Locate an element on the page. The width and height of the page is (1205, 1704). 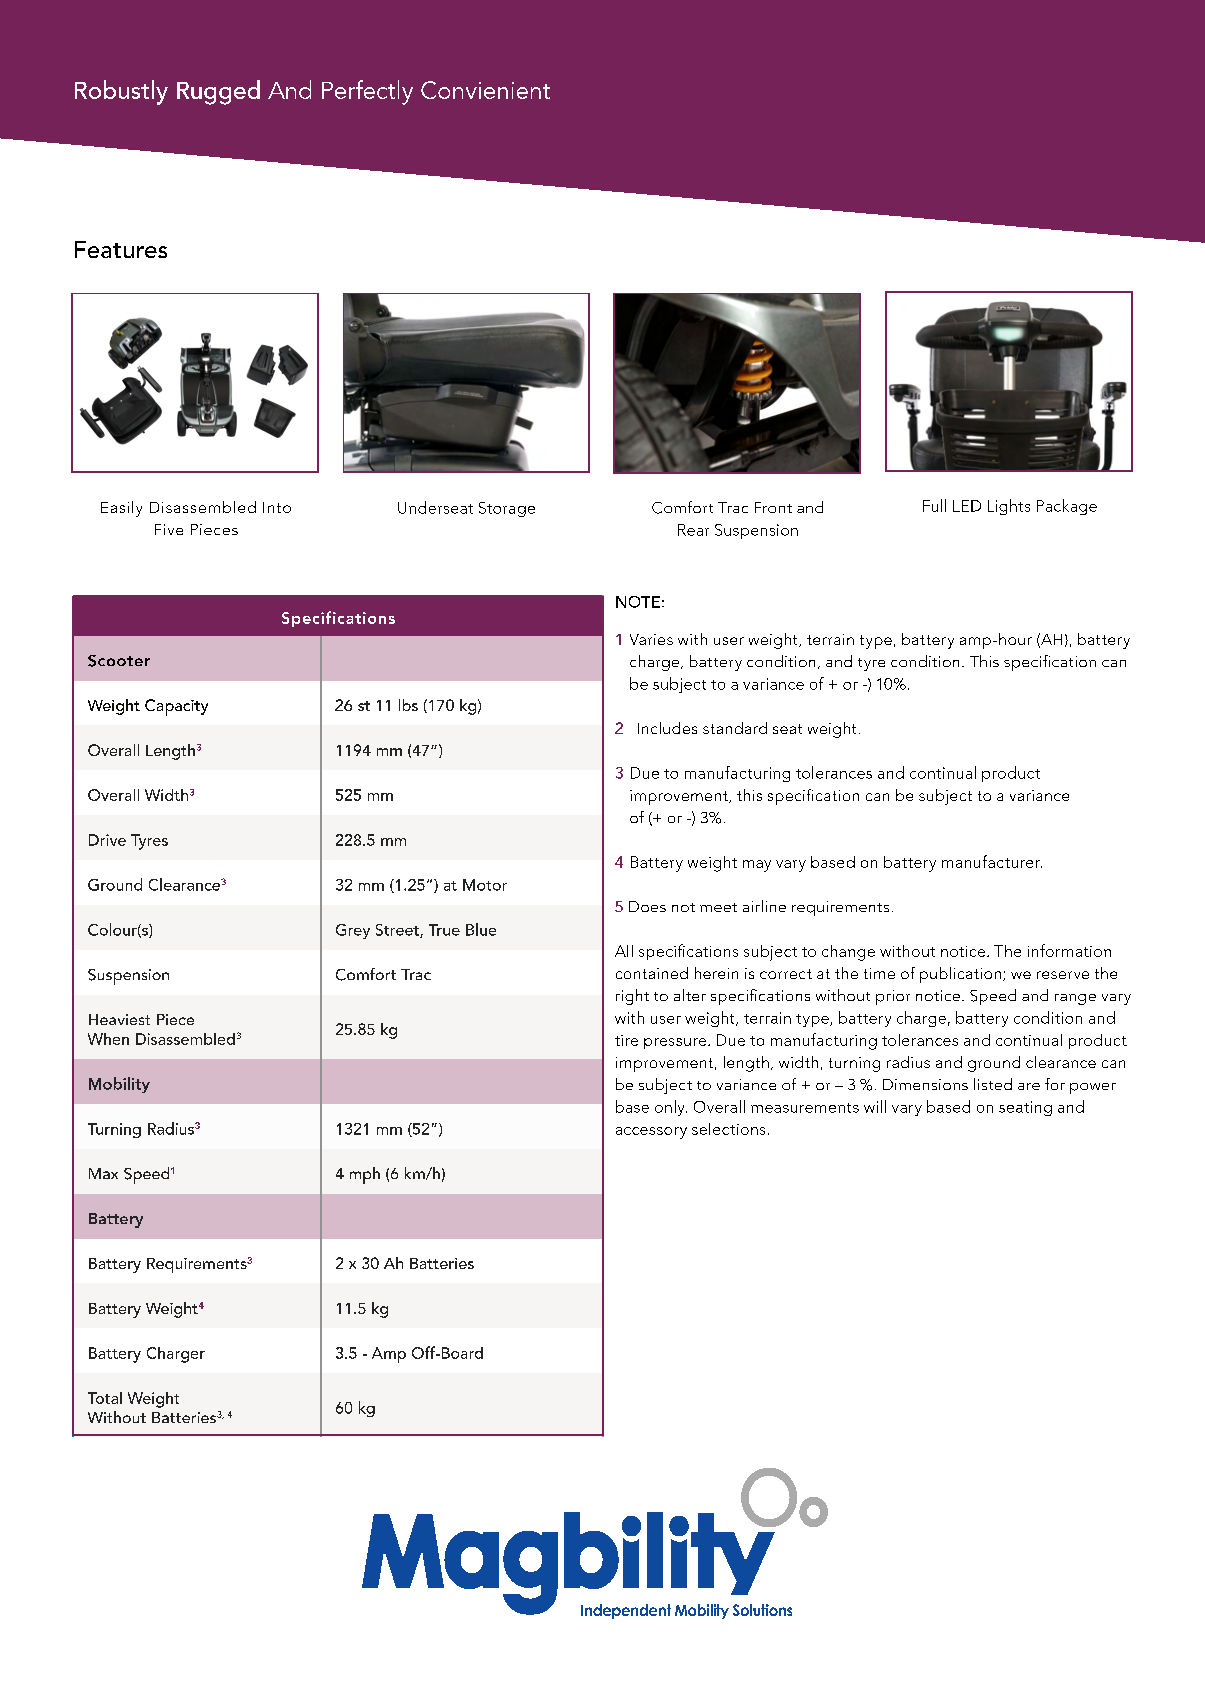
Rugged is located at coordinates (218, 92).
